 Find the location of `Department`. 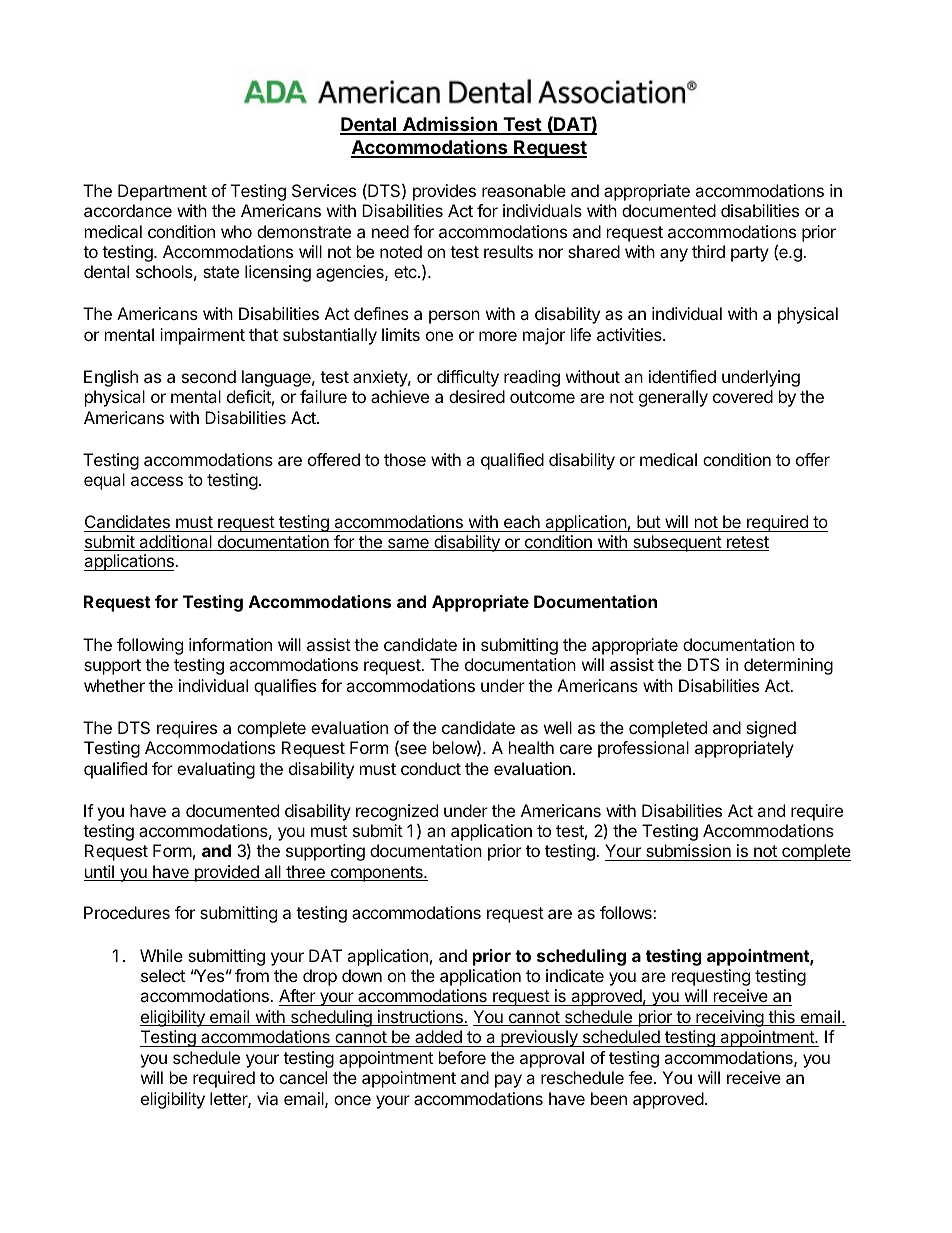

Department is located at coordinates (162, 192).
